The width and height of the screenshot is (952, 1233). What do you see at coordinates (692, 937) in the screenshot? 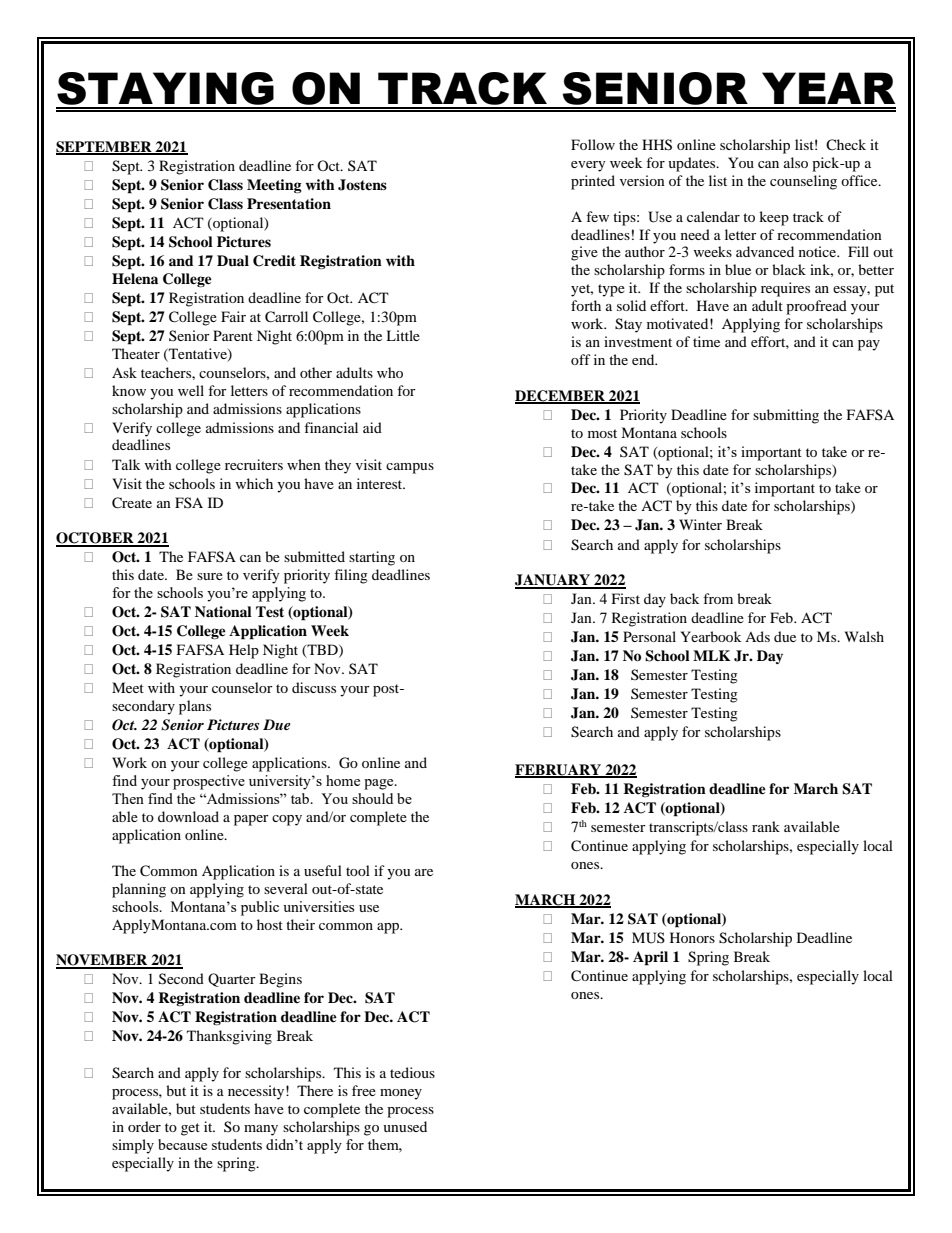
I see `Honors` at bounding box center [692, 937].
